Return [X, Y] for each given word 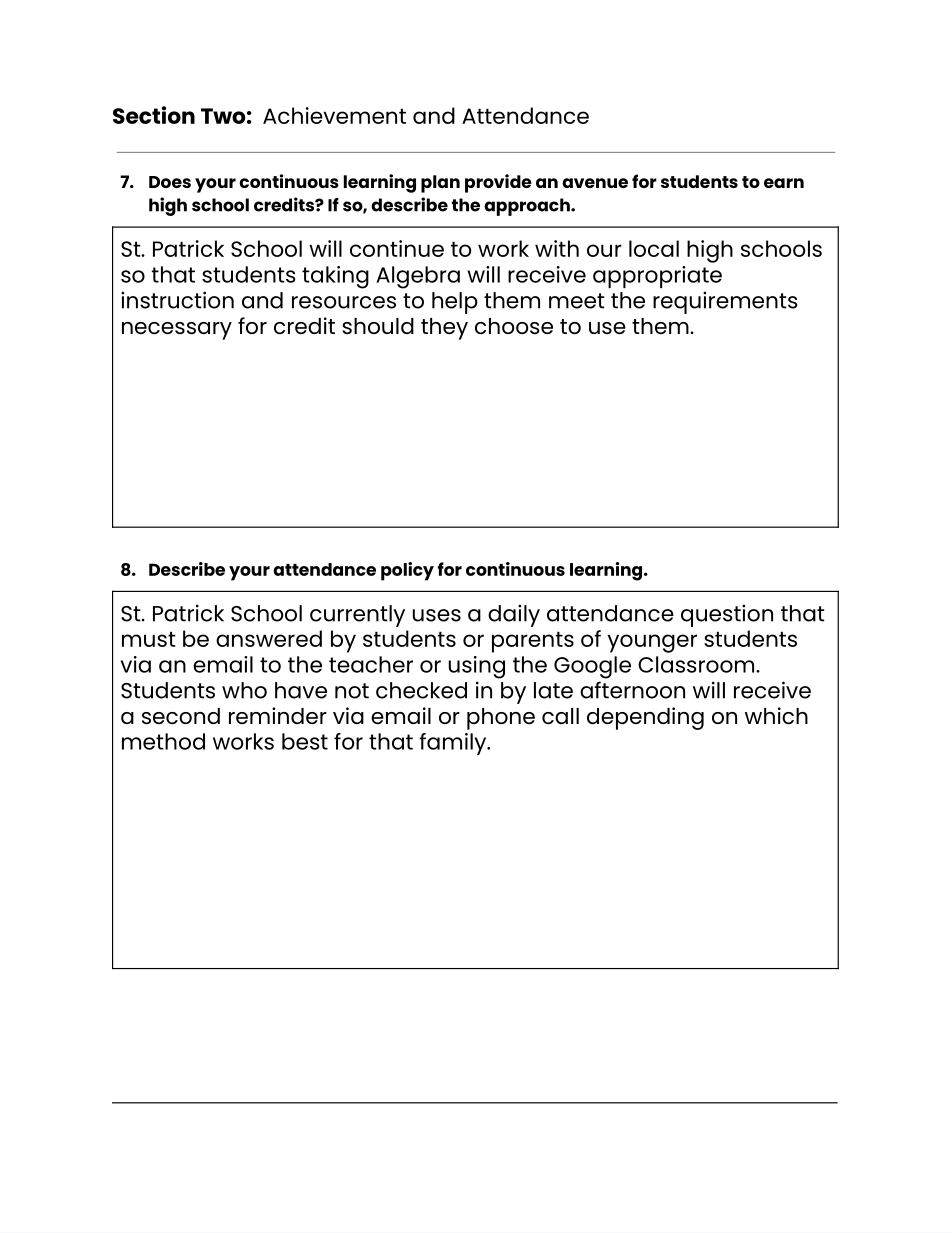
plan [440, 184]
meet [577, 301]
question [727, 615]
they [444, 329]
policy [407, 571]
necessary [177, 331]
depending [645, 718]
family [454, 744]
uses [437, 615]
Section [154, 115]
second [181, 716]
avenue [595, 183]
